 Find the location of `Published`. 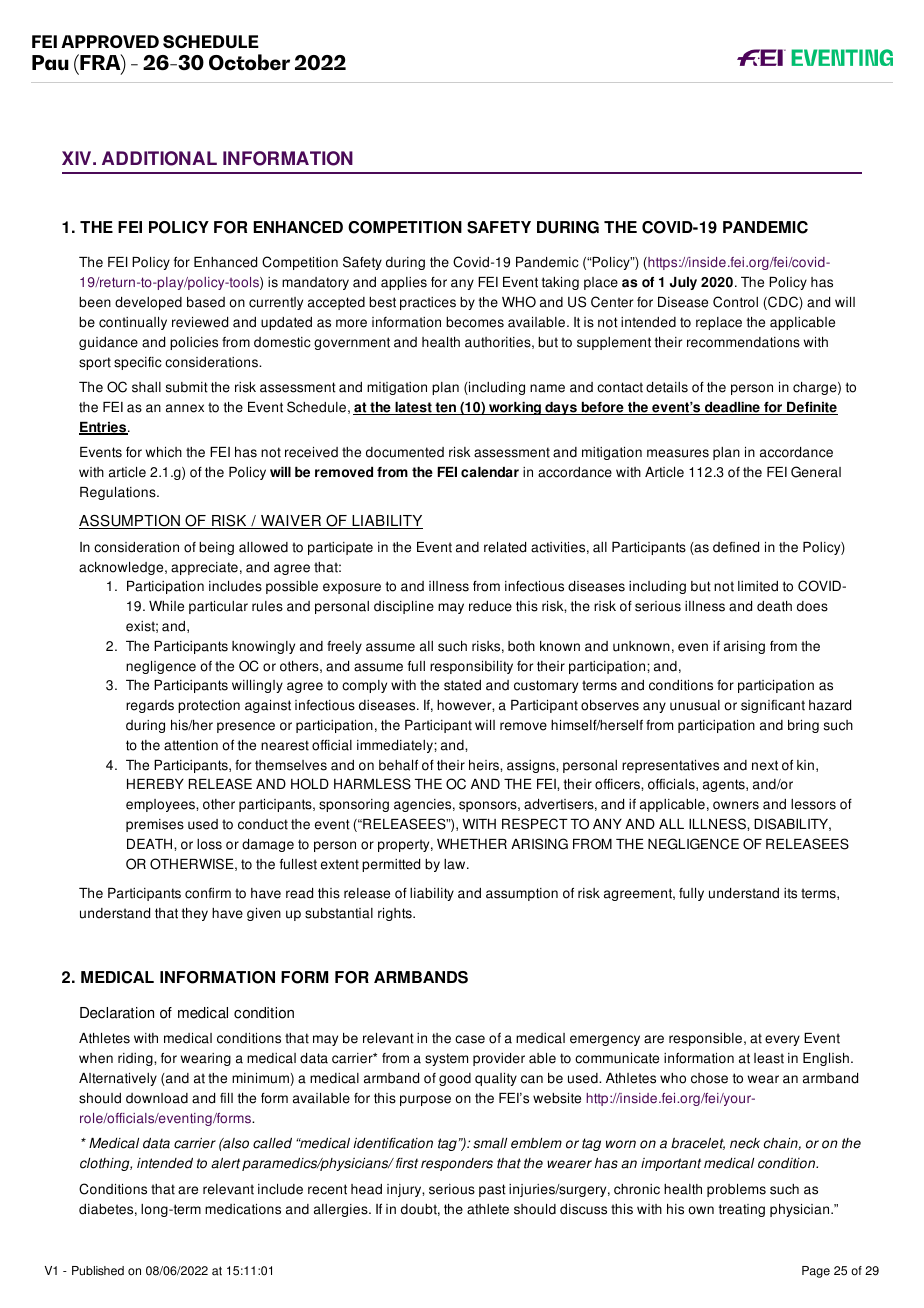

Published is located at coordinates (98, 1271).
